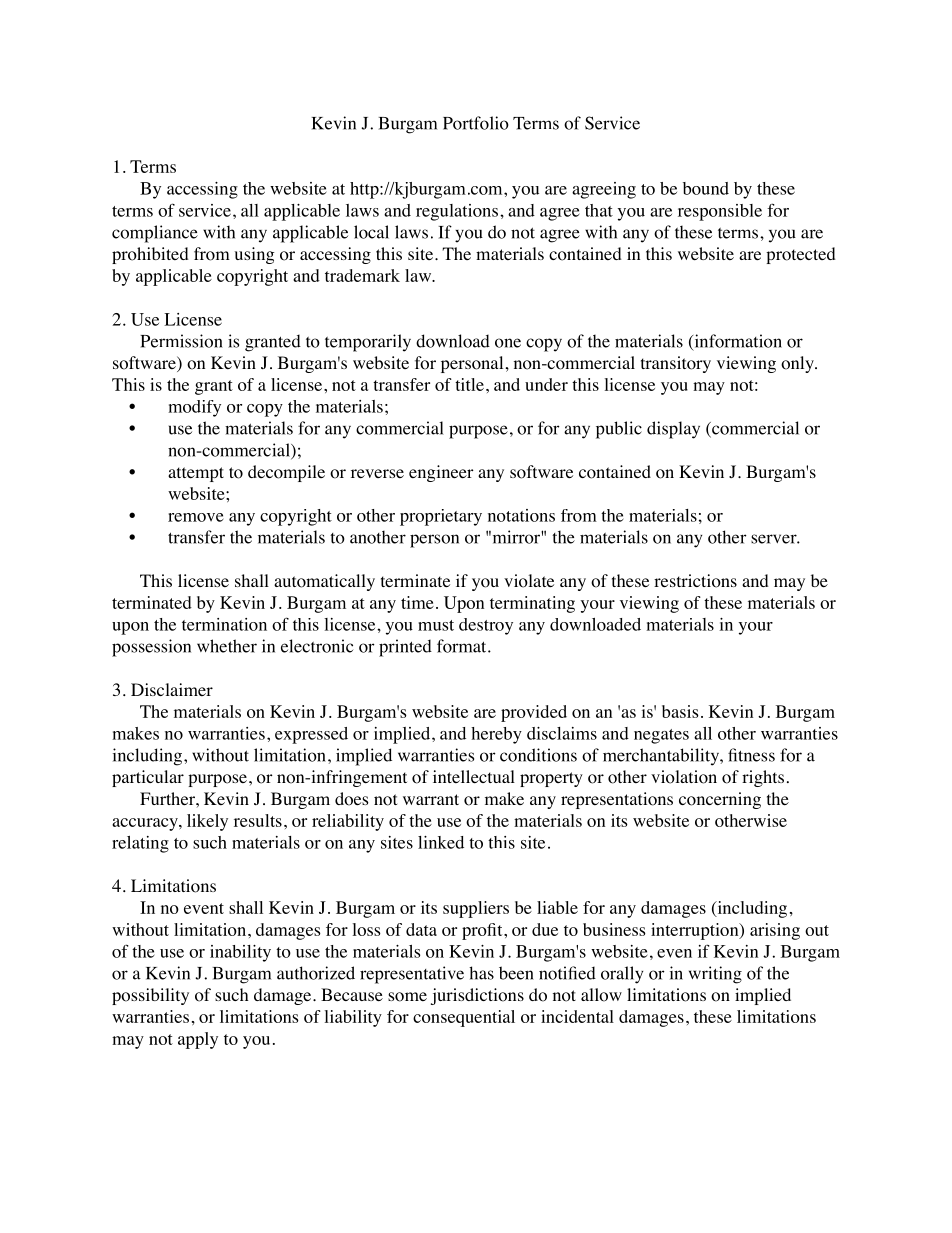 This page has width=952, height=1233. I want to click on bound, so click(706, 188).
